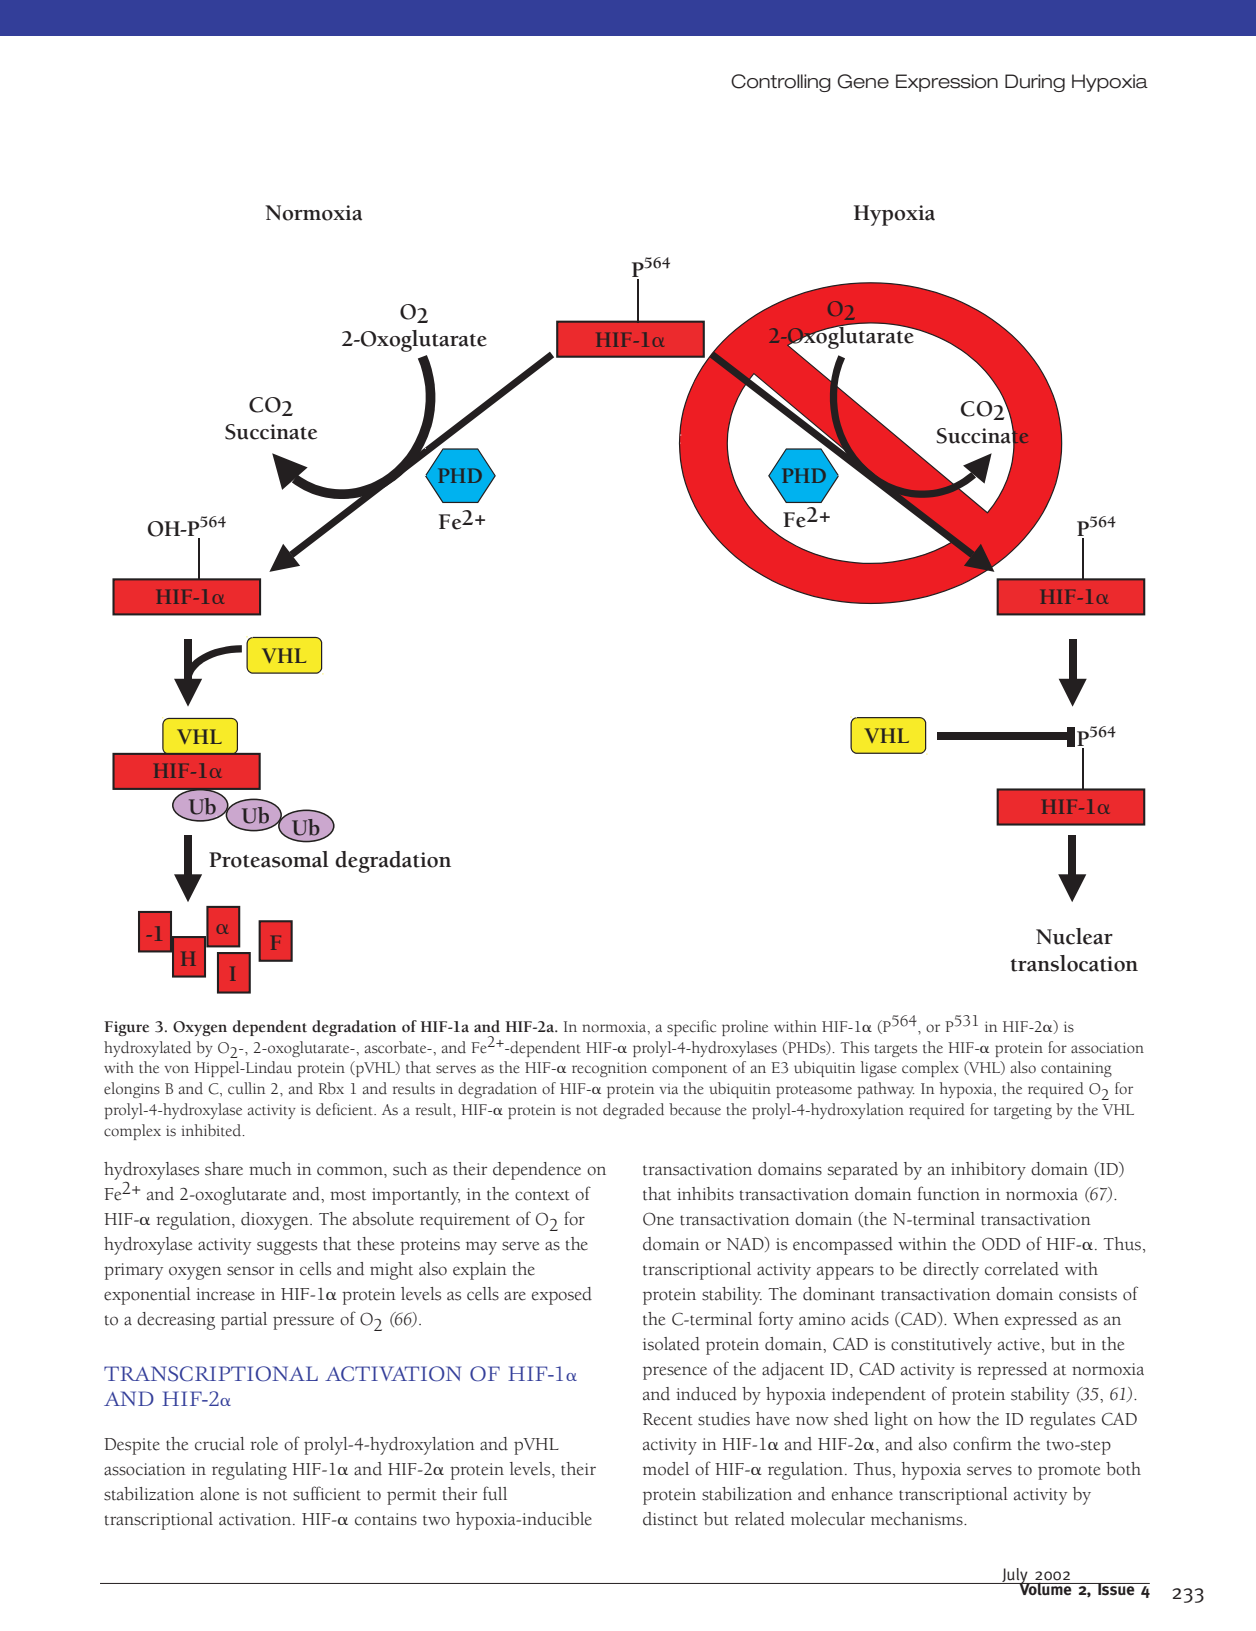 This screenshot has width=1256, height=1631. I want to click on targeting, so click(1023, 1111).
